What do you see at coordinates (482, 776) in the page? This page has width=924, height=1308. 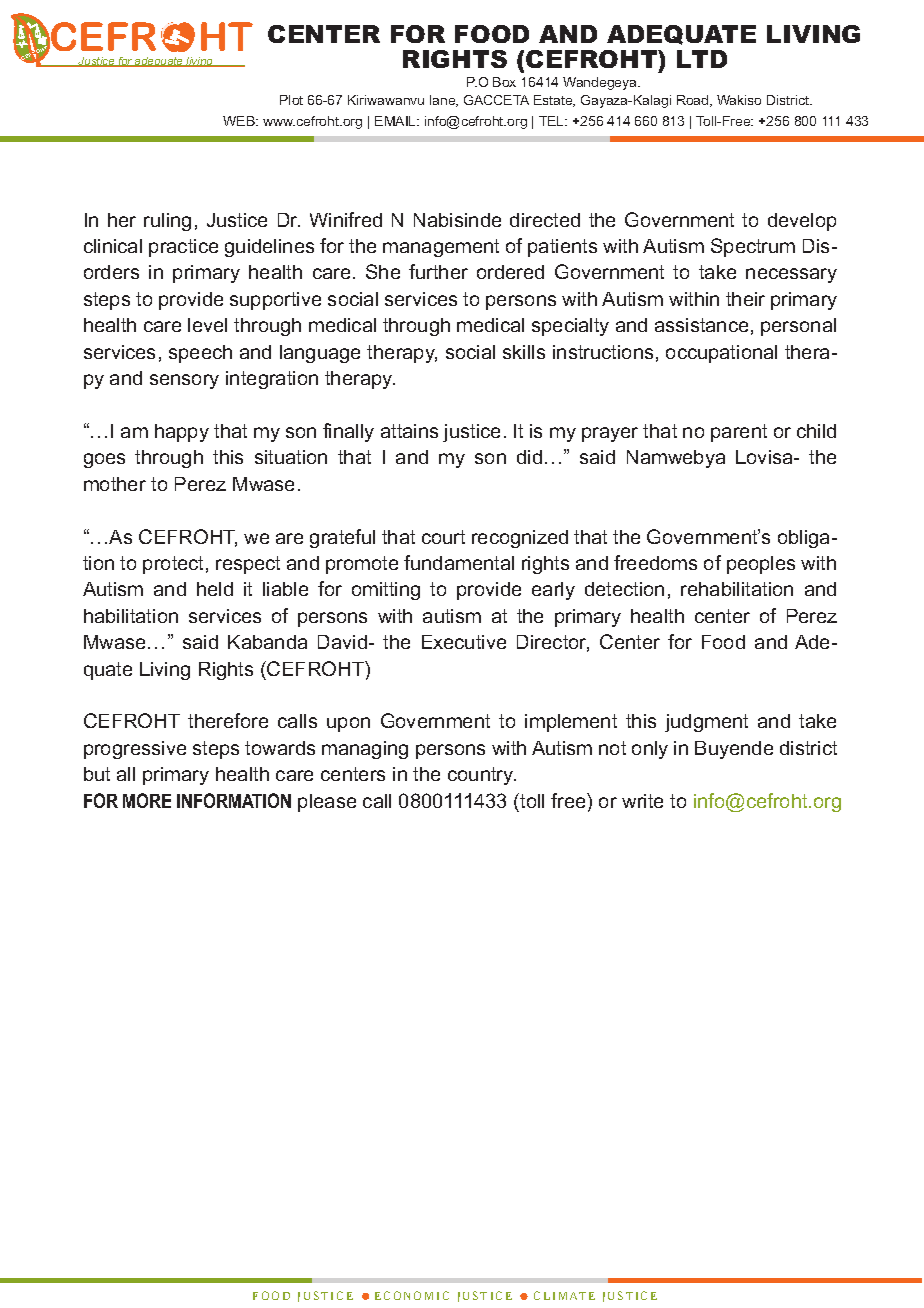 I see `country` at bounding box center [482, 776].
